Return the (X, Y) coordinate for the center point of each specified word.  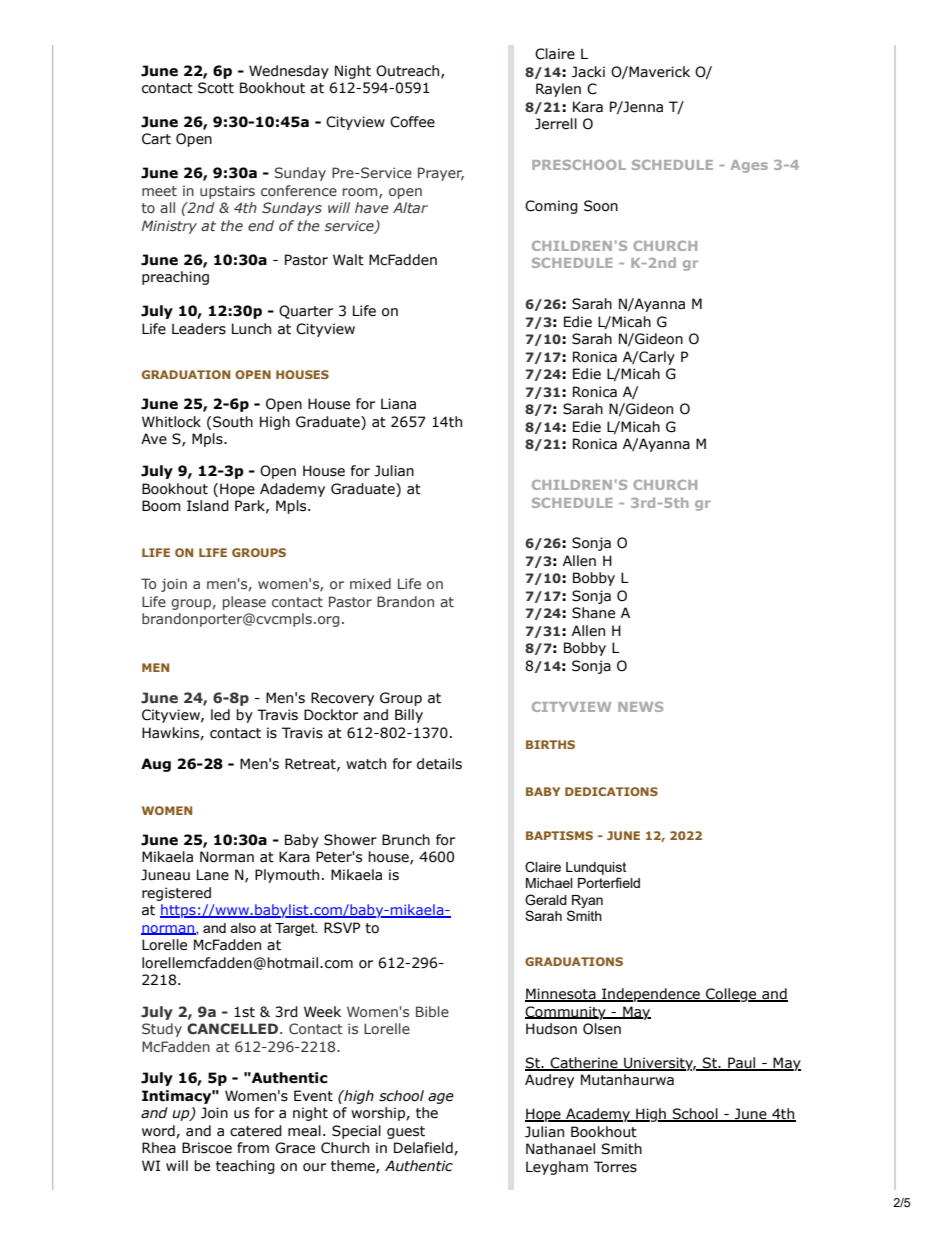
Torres (615, 1167)
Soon (601, 206)
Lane (213, 875)
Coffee (412, 122)
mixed (370, 583)
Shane (593, 613)
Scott (216, 88)
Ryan (587, 901)
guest (406, 1132)
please (244, 603)
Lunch (251, 329)
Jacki (588, 72)
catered (256, 1131)
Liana (398, 403)
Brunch (406, 840)
